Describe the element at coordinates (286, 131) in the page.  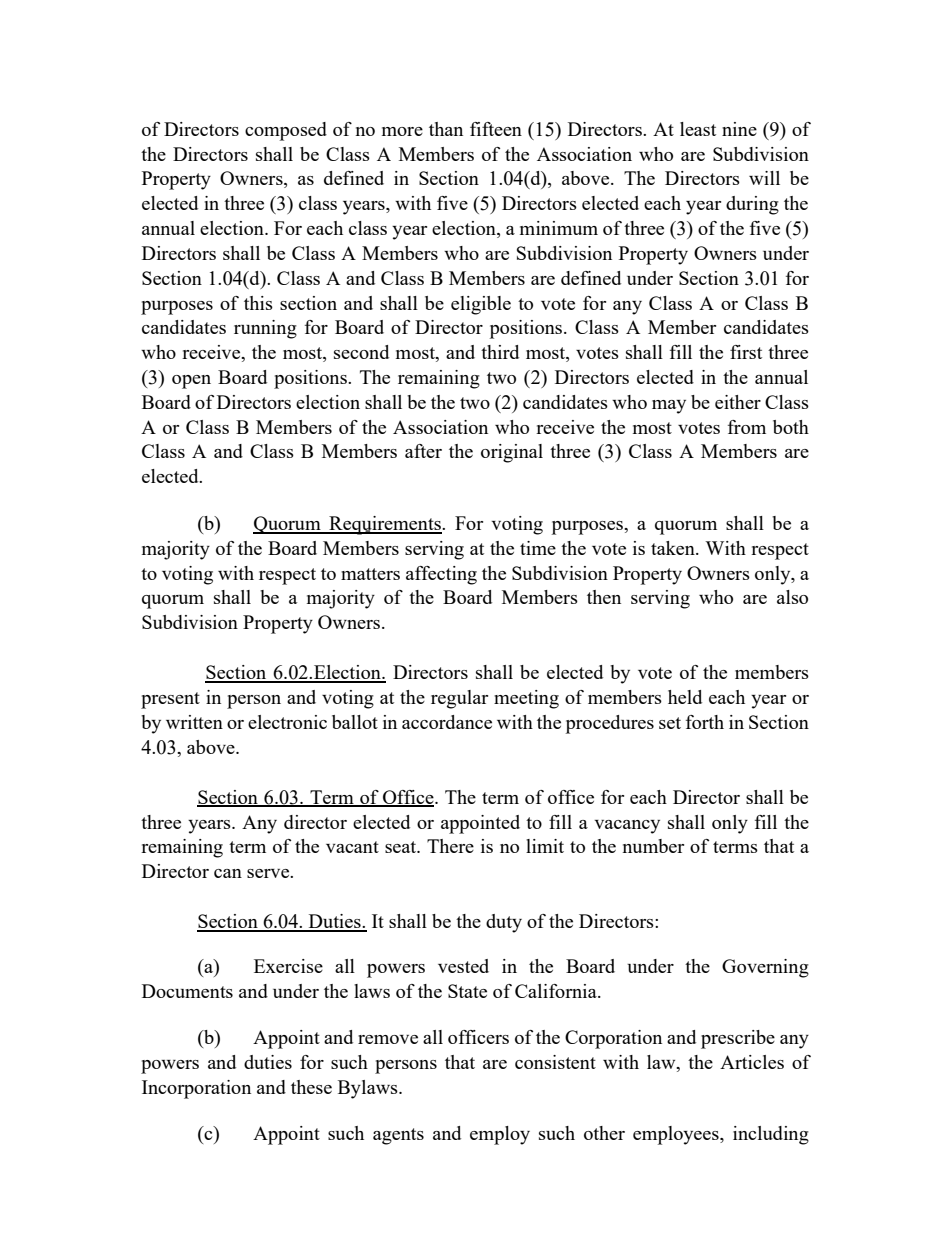
I see `composed` at that location.
